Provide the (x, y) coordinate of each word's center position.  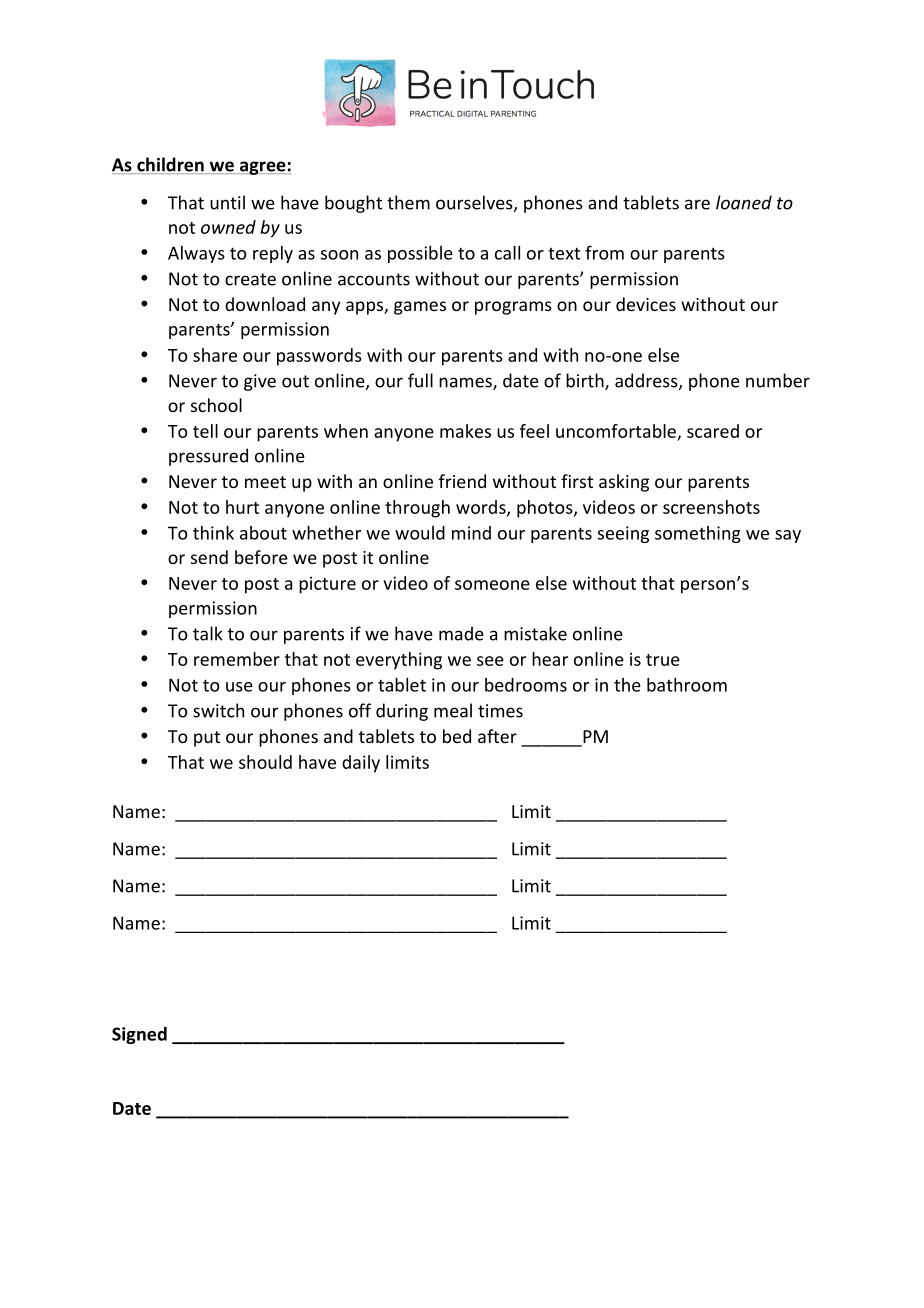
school (216, 405)
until (227, 202)
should (265, 762)
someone (492, 585)
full (420, 380)
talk (208, 633)
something (698, 534)
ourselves (475, 203)
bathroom (687, 685)
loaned (744, 202)
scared (713, 431)
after (497, 736)
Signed (139, 1035)
